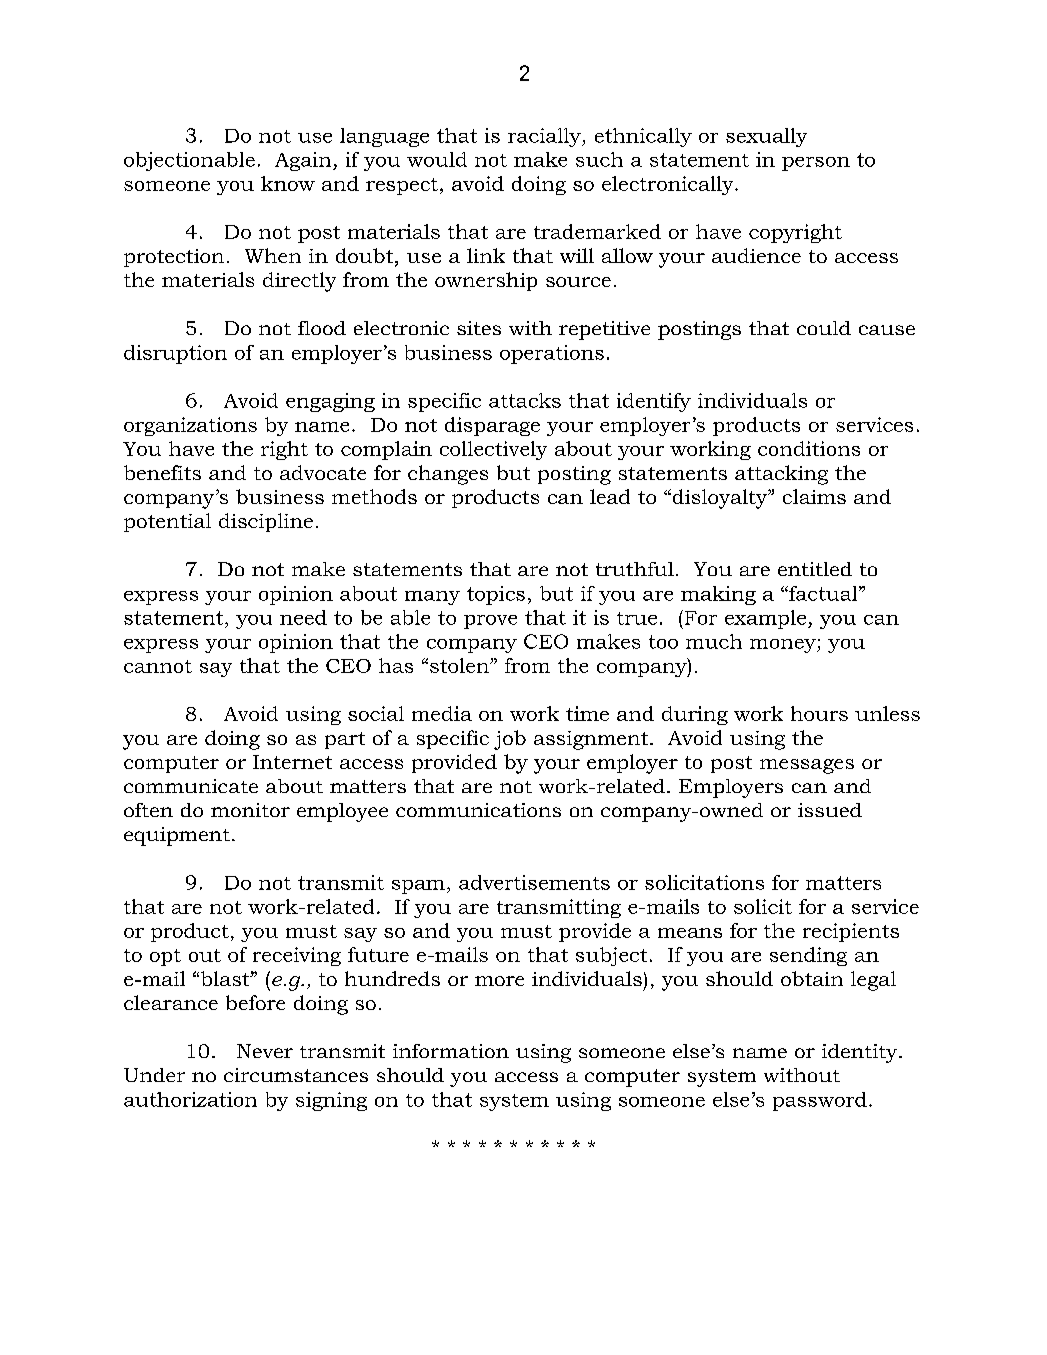  Describe the element at coordinates (288, 183) in the document. I see `know` at that location.
